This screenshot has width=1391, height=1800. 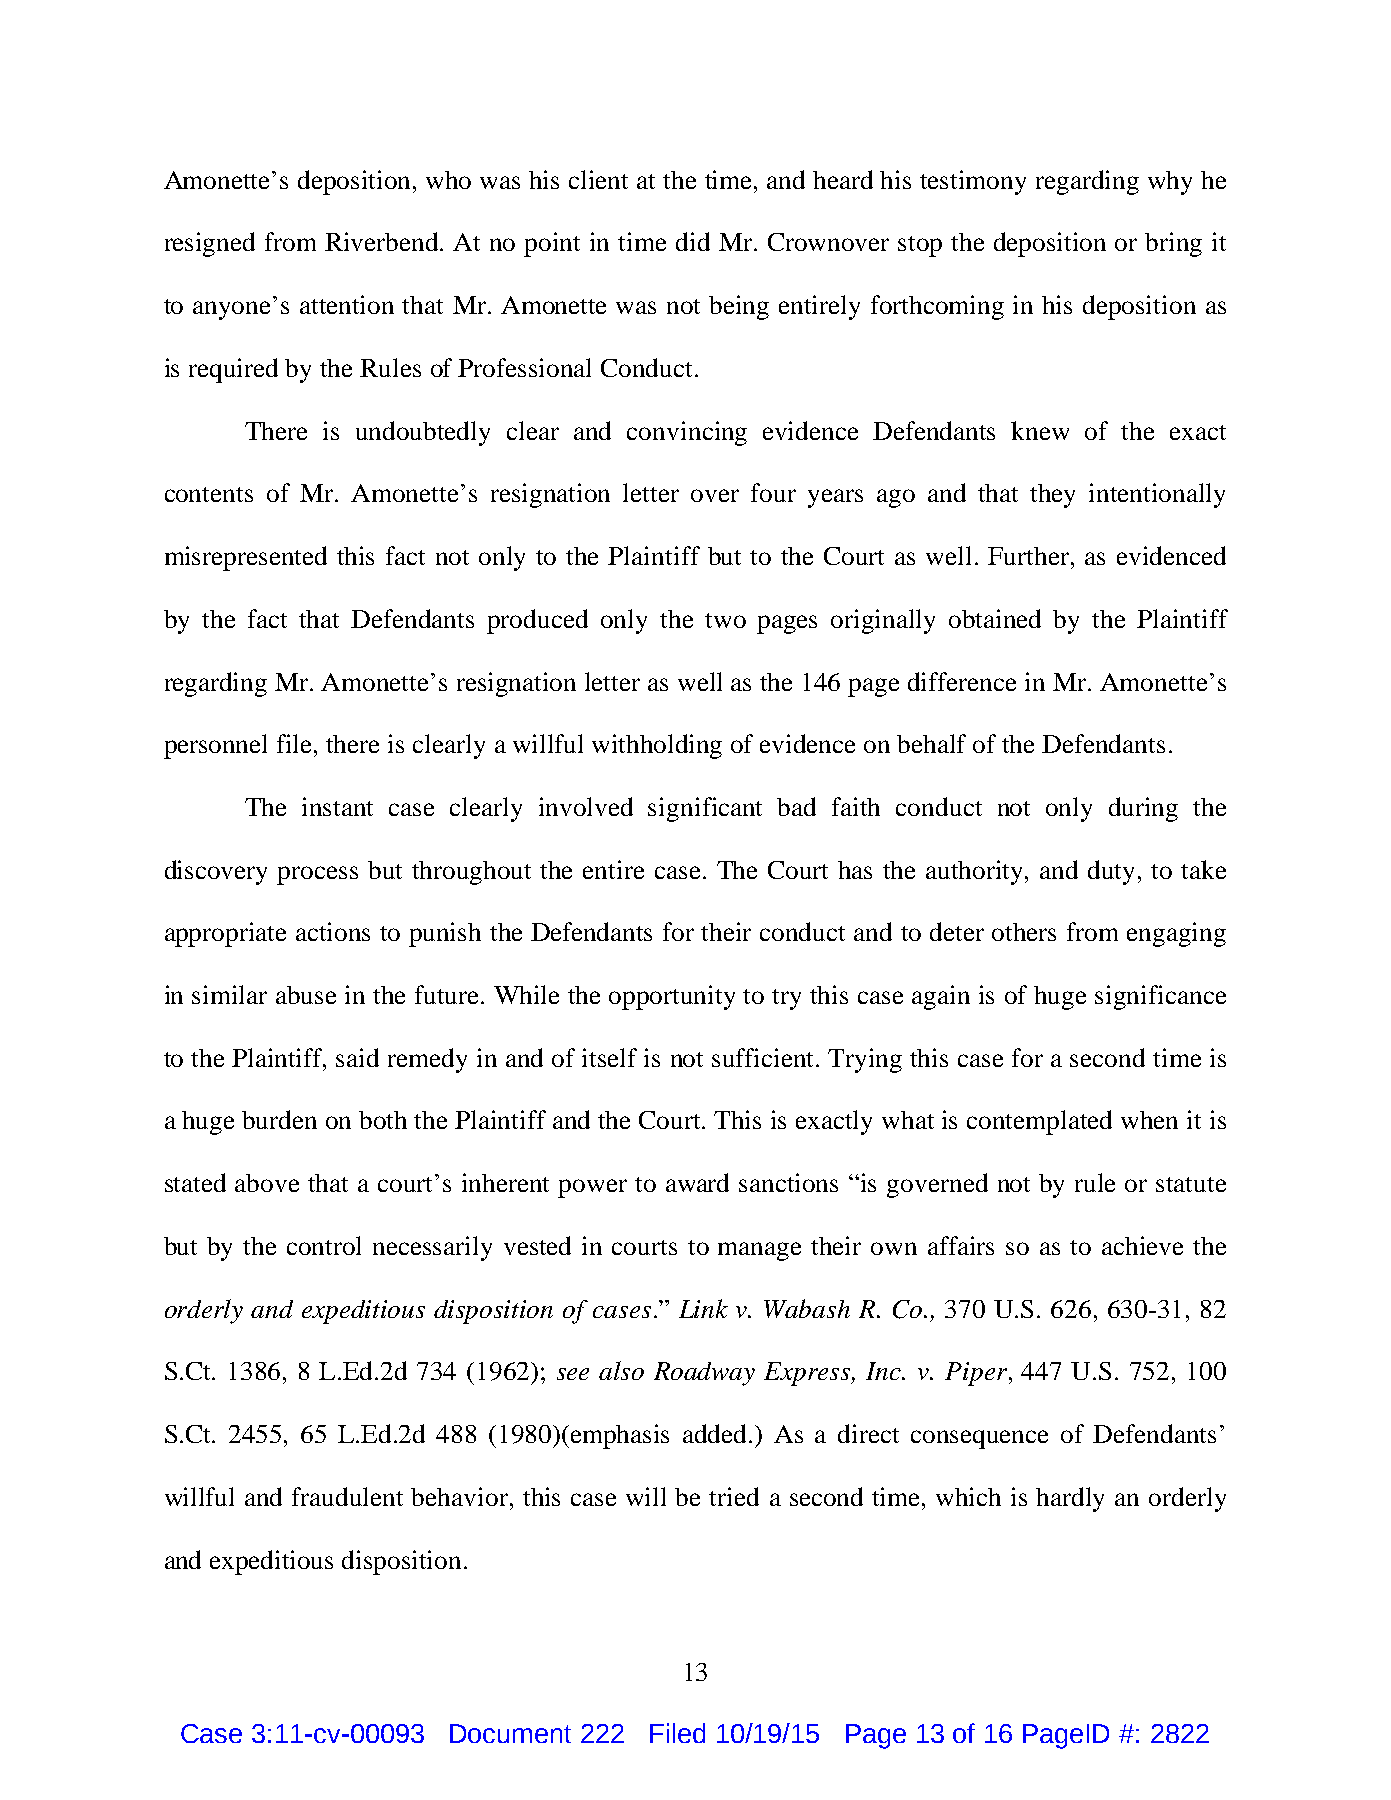 What do you see at coordinates (693, 241) in the screenshot?
I see `did` at bounding box center [693, 241].
